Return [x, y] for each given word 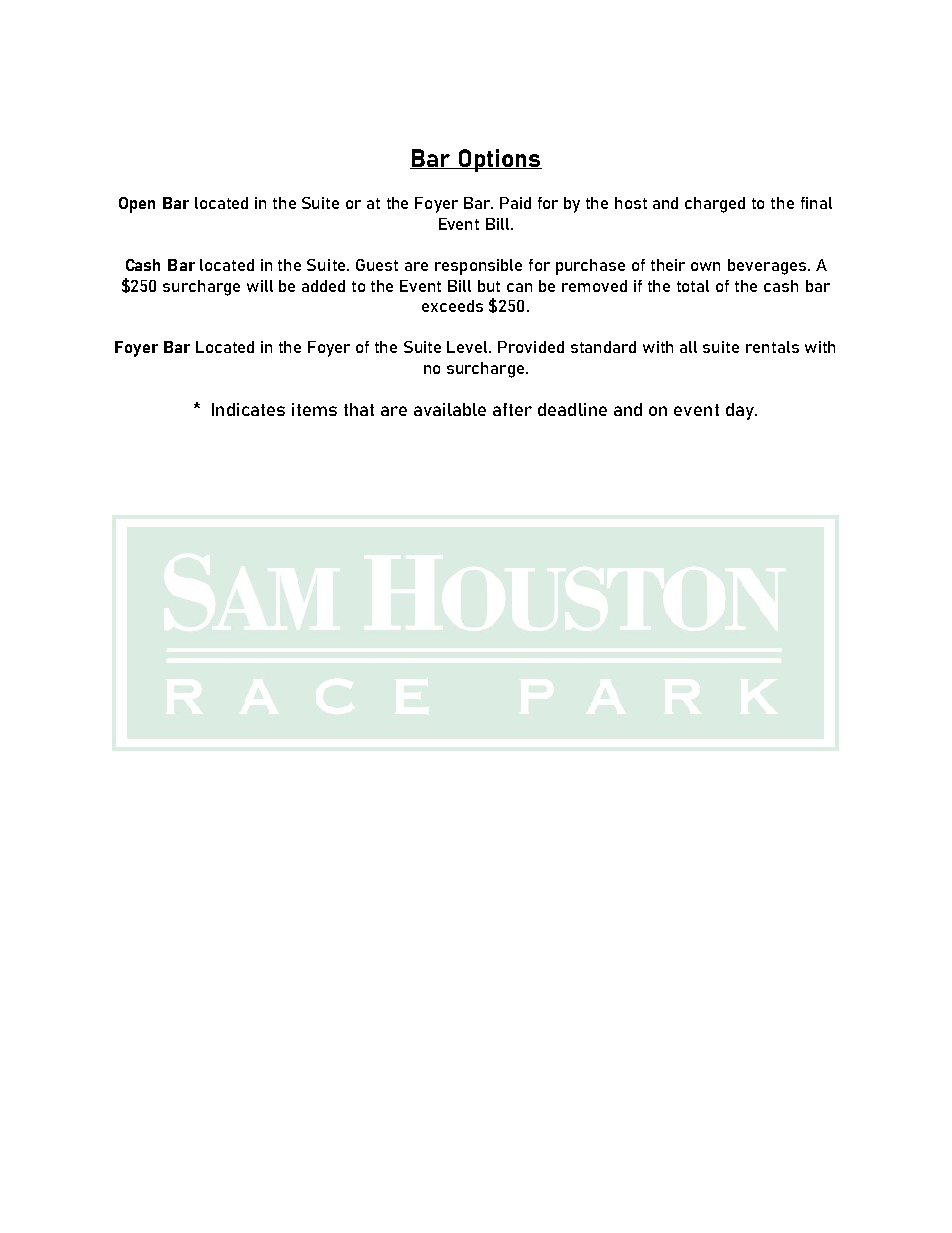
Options [499, 160]
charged [715, 205]
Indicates [248, 409]
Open [137, 205]
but [489, 286]
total [693, 286]
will [260, 286]
